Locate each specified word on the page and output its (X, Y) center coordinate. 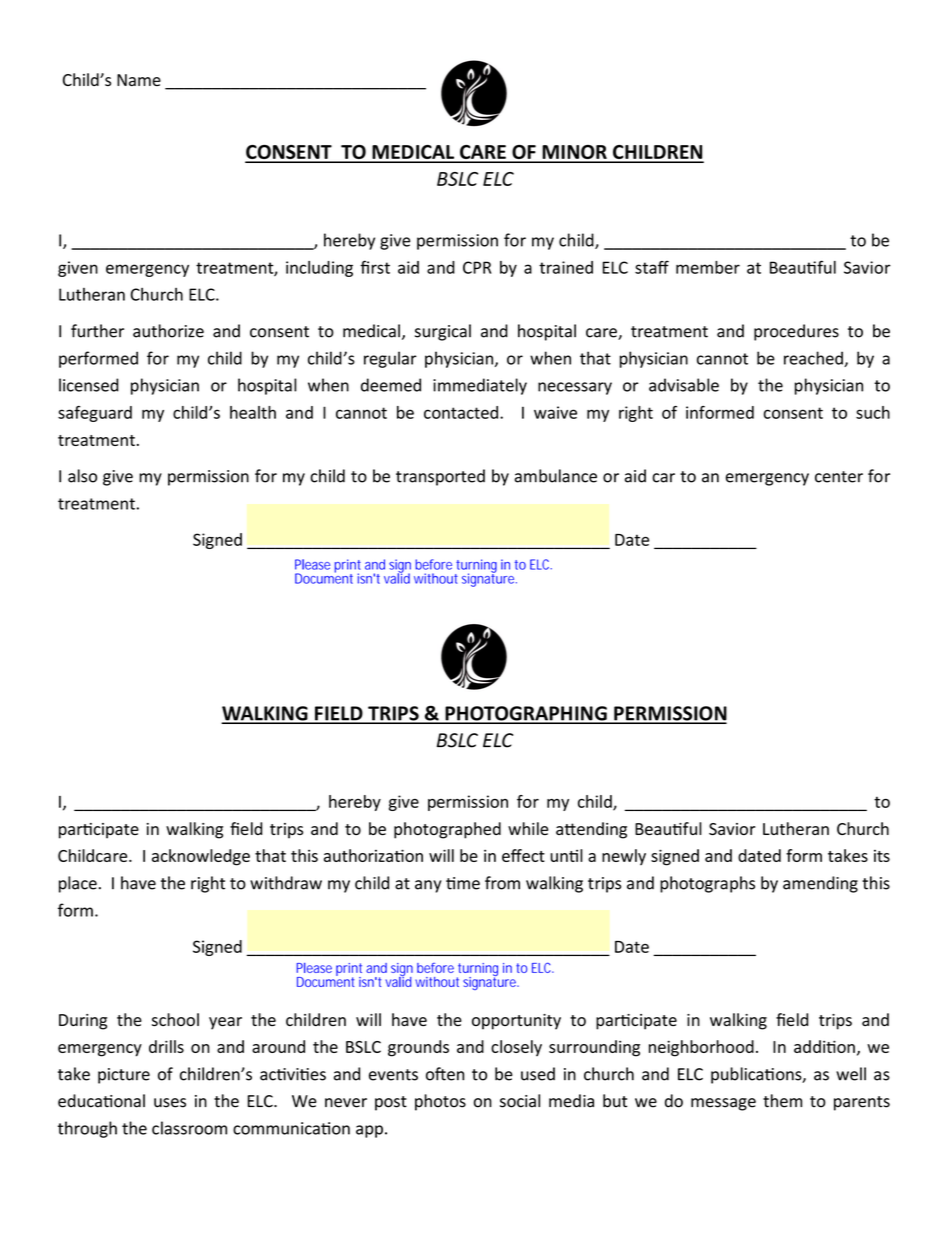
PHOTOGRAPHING (526, 714)
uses (170, 1103)
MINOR (574, 153)
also (82, 476)
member (708, 267)
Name (139, 80)
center (839, 477)
